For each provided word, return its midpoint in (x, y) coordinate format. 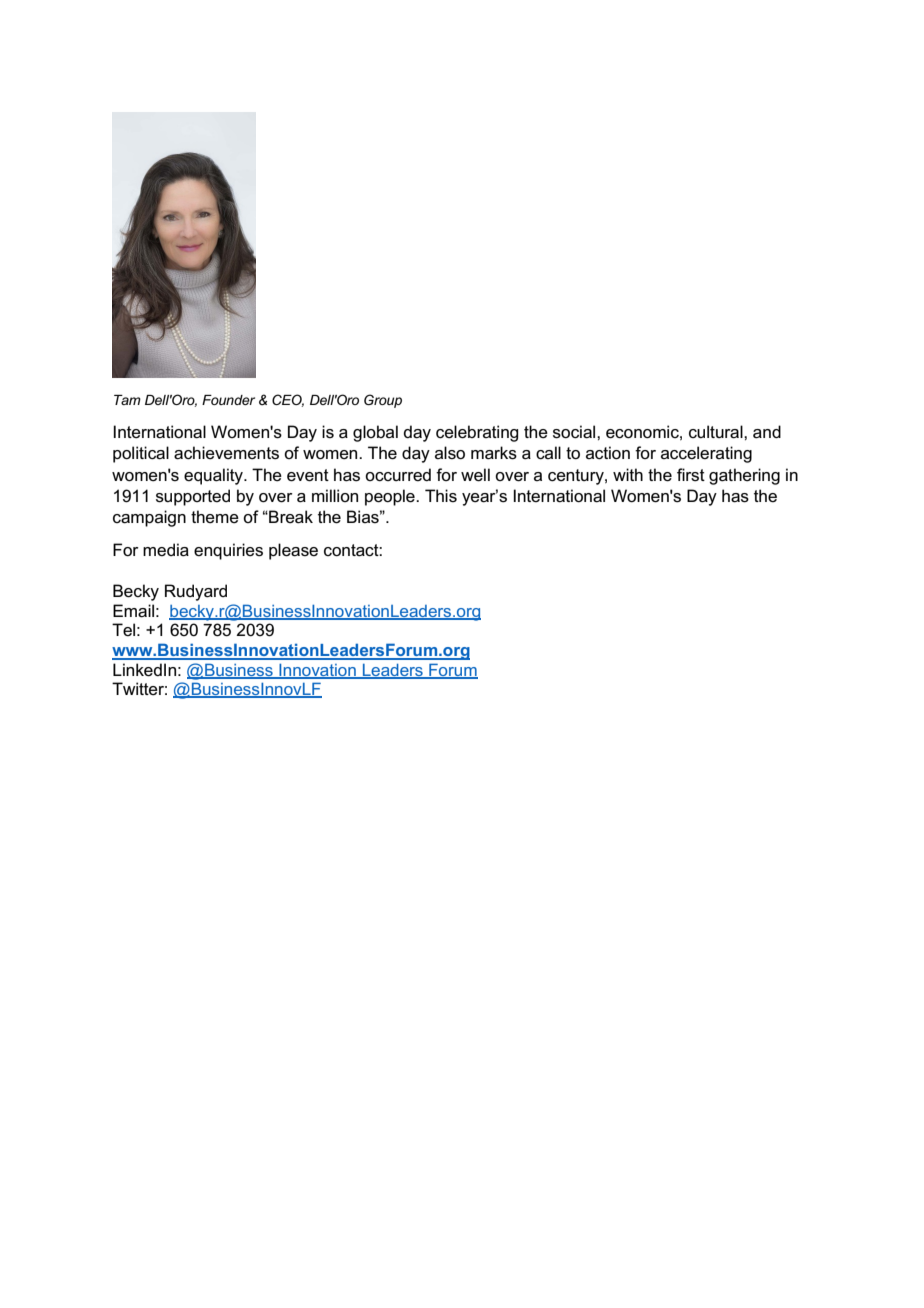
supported (193, 497)
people (391, 497)
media (166, 550)
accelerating (706, 454)
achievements (226, 453)
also (450, 453)
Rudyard (196, 592)
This (441, 496)
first (691, 475)
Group (383, 401)
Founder (228, 400)
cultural (717, 432)
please (293, 551)
